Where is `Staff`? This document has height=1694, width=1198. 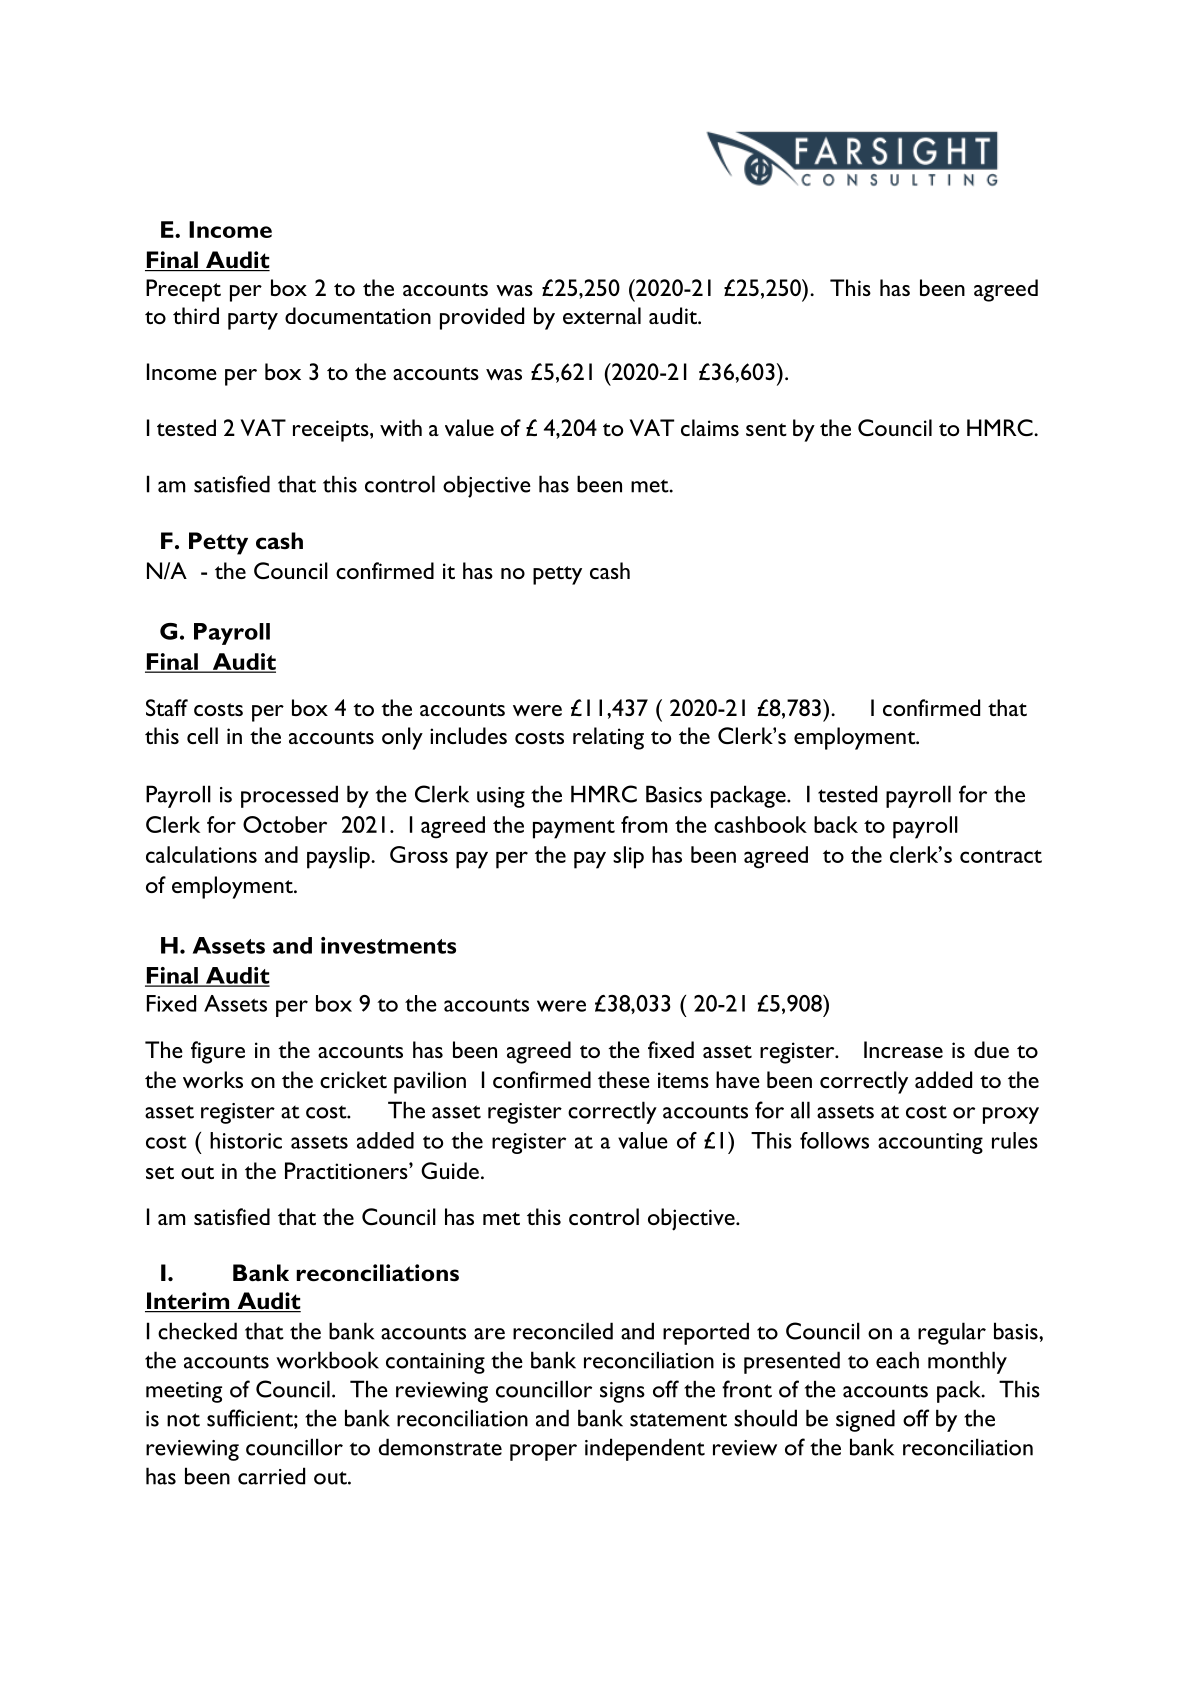
Staff is located at coordinates (167, 707).
